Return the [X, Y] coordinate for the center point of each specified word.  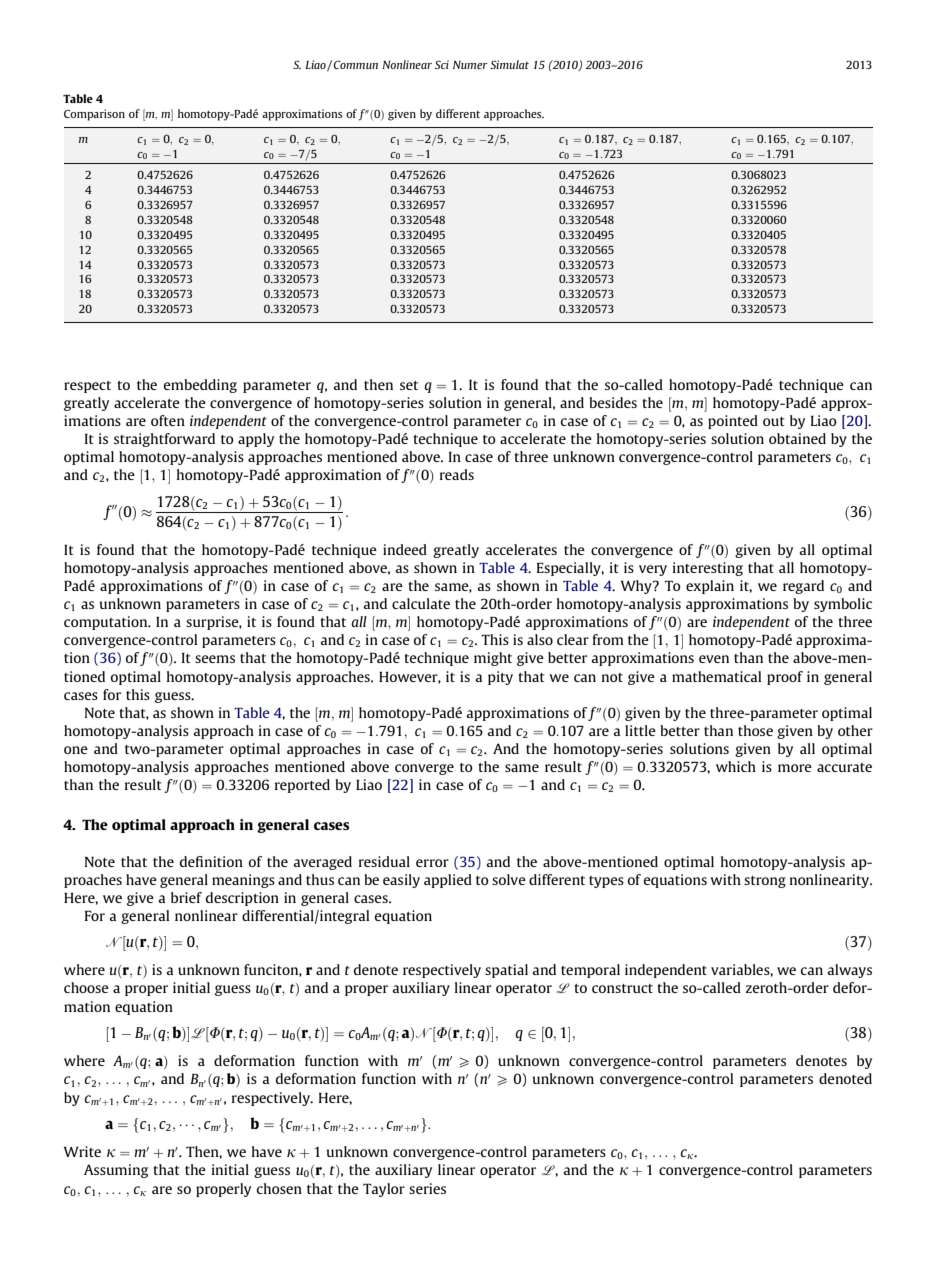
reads [457, 474]
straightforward [164, 440]
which [736, 766]
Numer [470, 65]
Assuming [116, 1171]
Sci [442, 64]
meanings [243, 881]
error [432, 863]
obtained [797, 438]
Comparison [94, 115]
